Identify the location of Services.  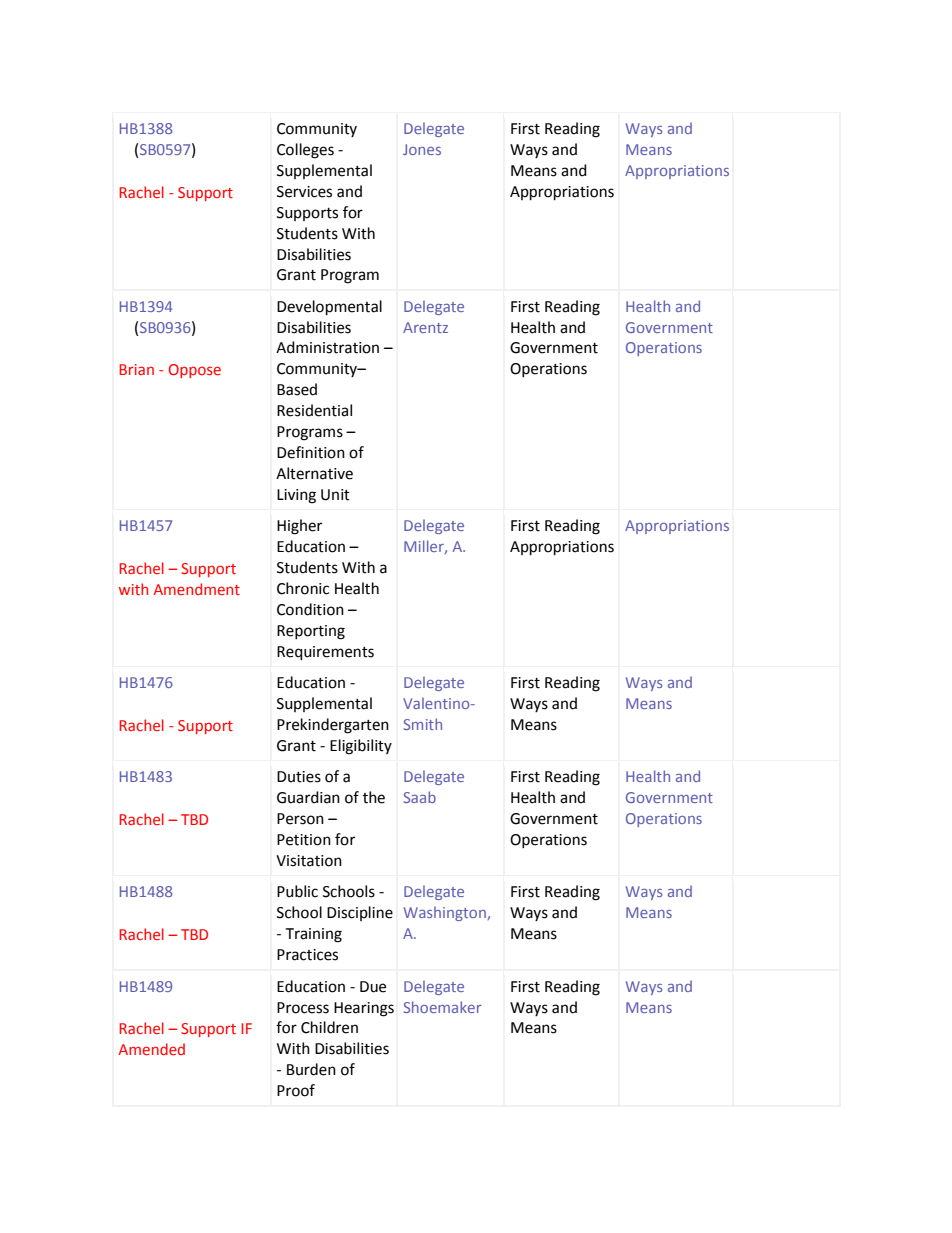
(304, 192).
